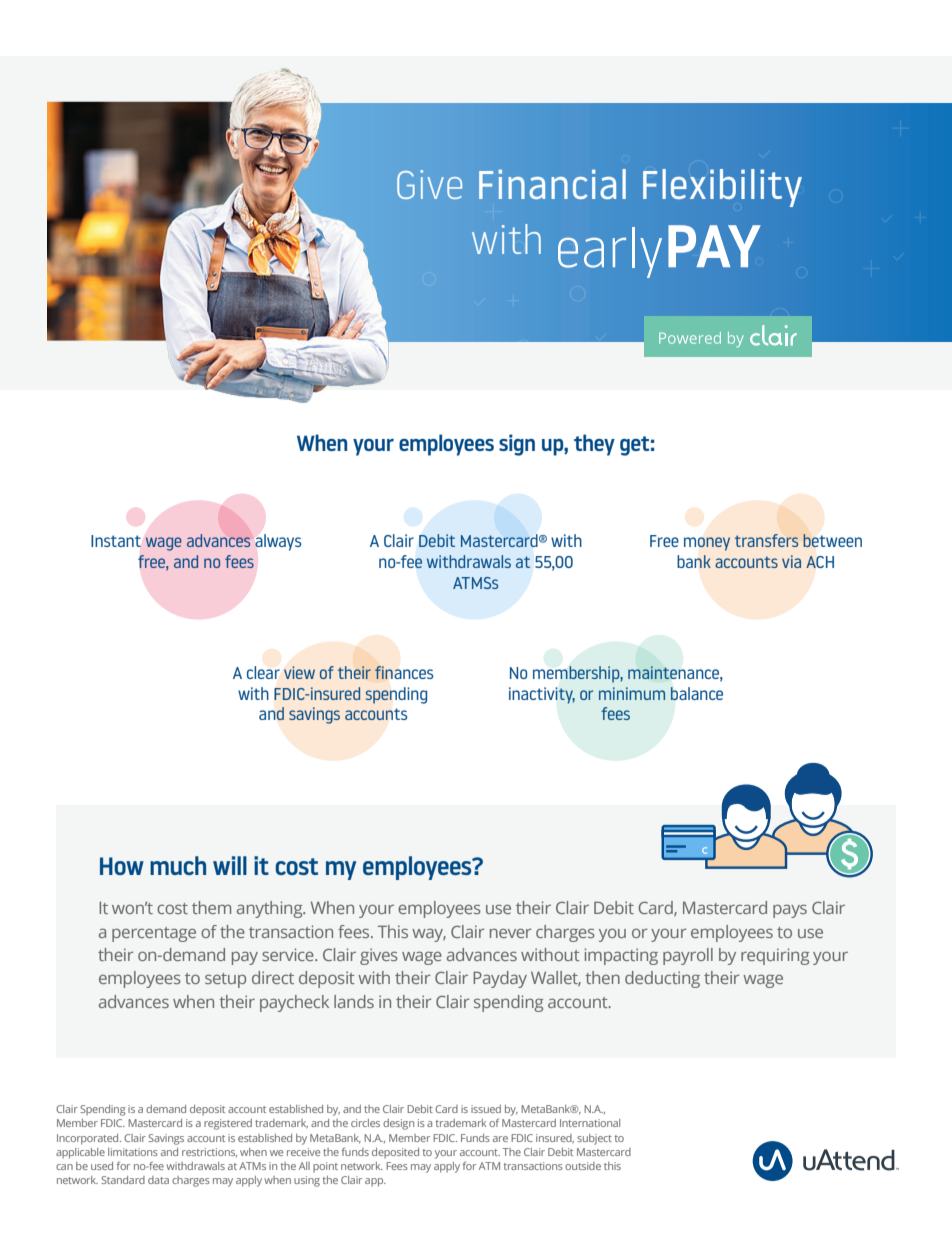 This document has width=952, height=1233. I want to click on balance, so click(697, 693).
